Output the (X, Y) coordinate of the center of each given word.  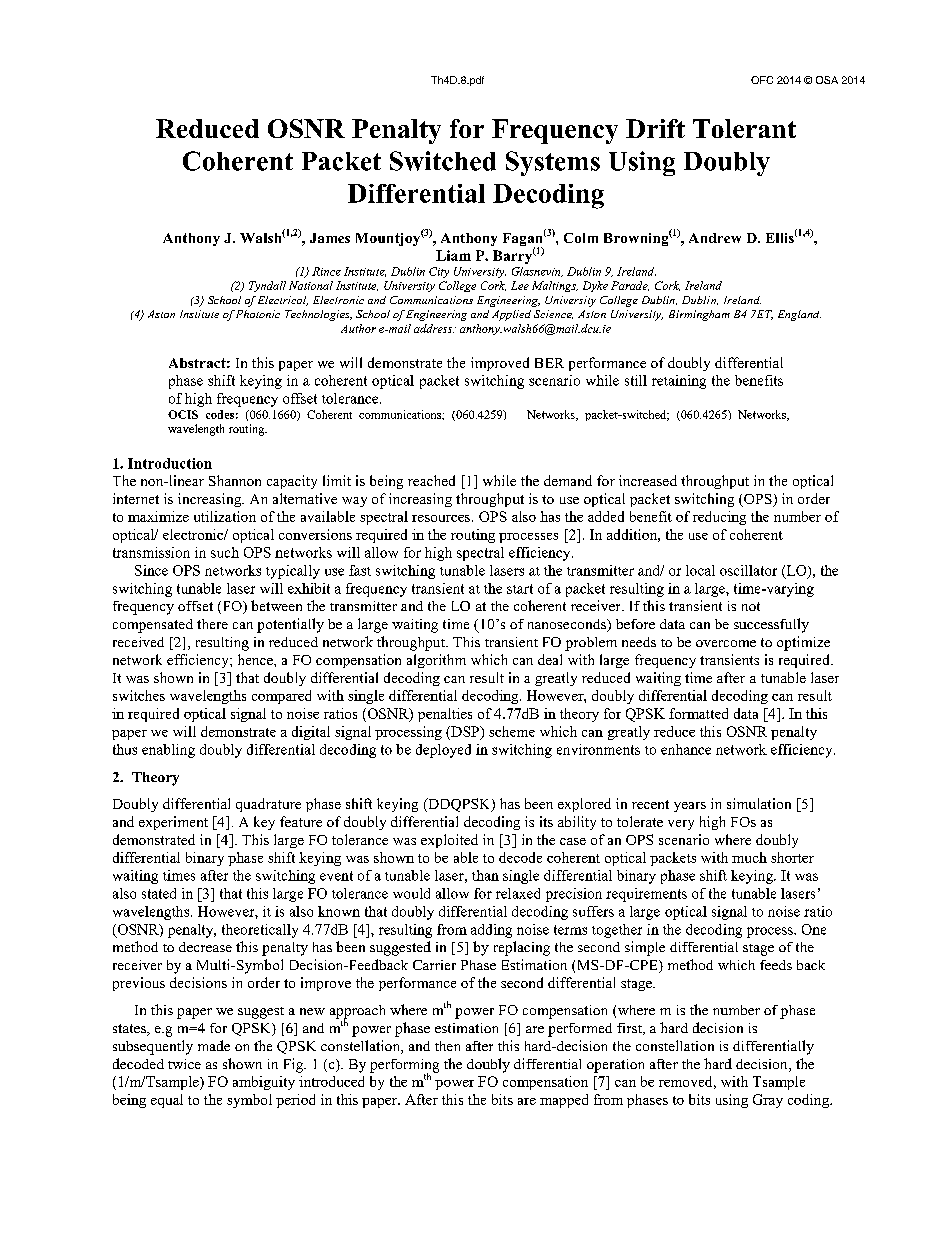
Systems (553, 163)
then (447, 1046)
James (330, 238)
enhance (686, 749)
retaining (679, 382)
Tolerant (744, 128)
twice (184, 1064)
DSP (465, 732)
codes (220, 414)
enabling (168, 751)
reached (431, 480)
